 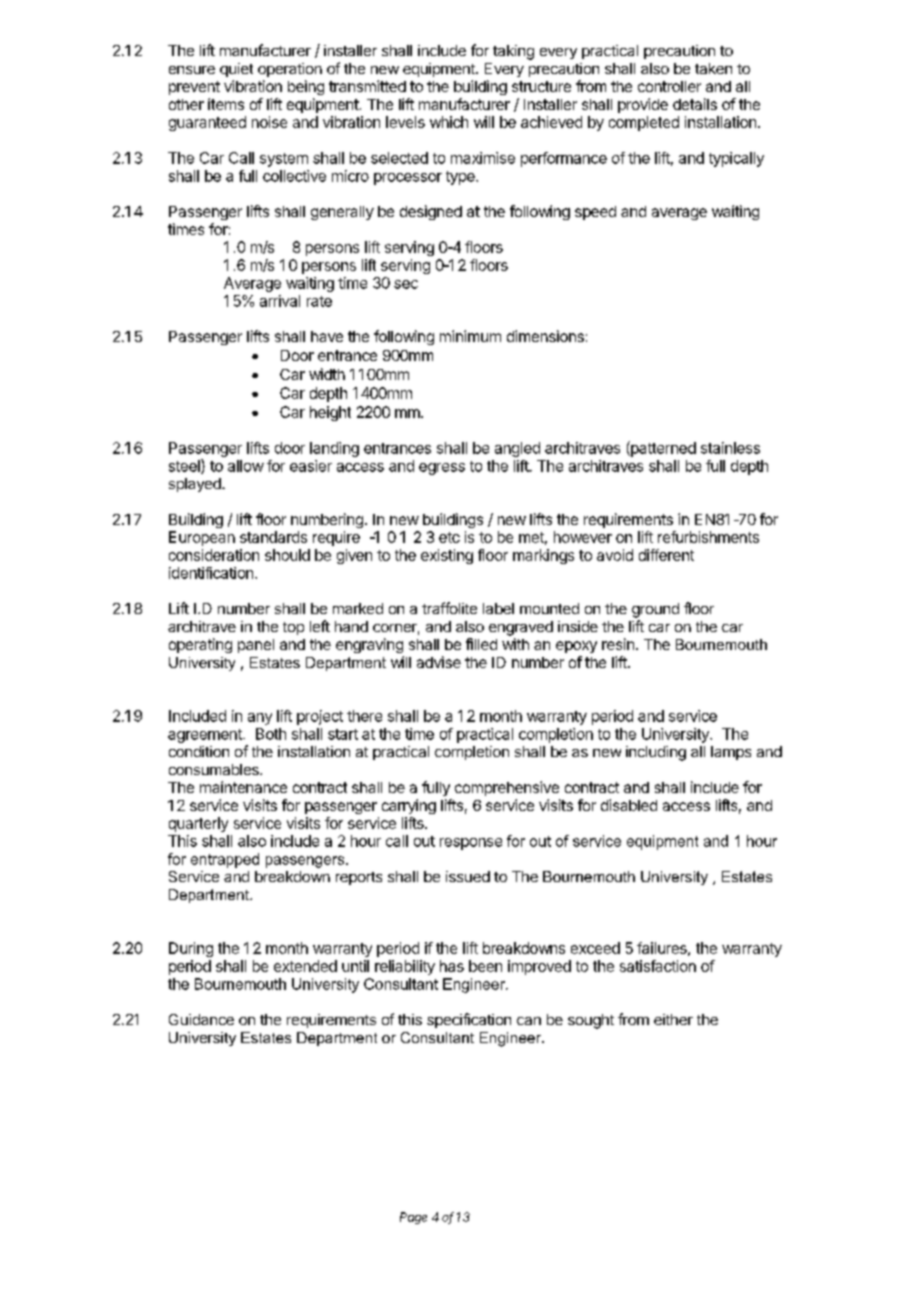 I want to click on either, so click(x=673, y=1019).
